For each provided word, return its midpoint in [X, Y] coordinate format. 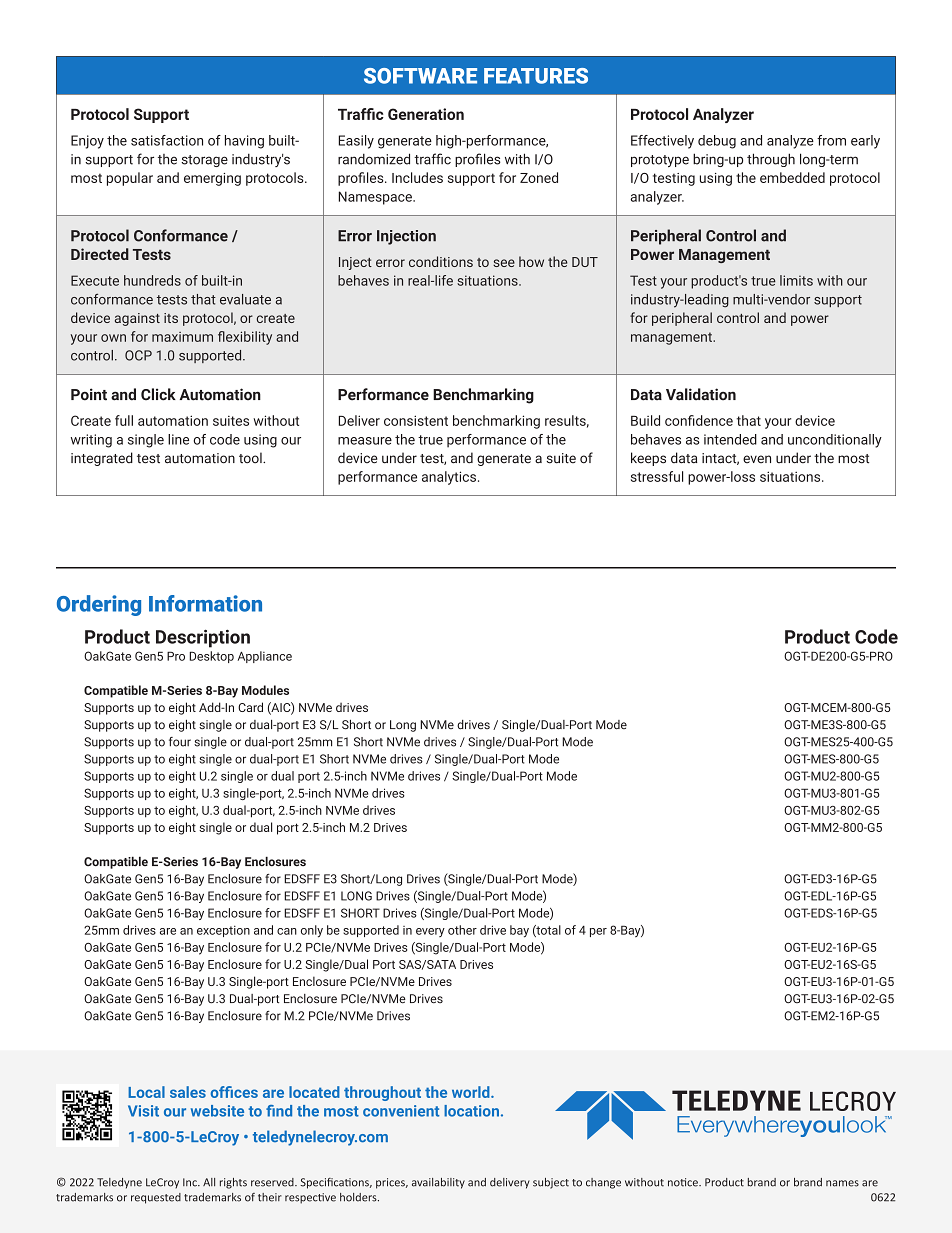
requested [156, 1198]
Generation [426, 114]
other [462, 930]
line [178, 439]
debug [717, 142]
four [180, 742]
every [430, 932]
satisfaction [167, 140]
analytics [449, 478]
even [757, 459]
